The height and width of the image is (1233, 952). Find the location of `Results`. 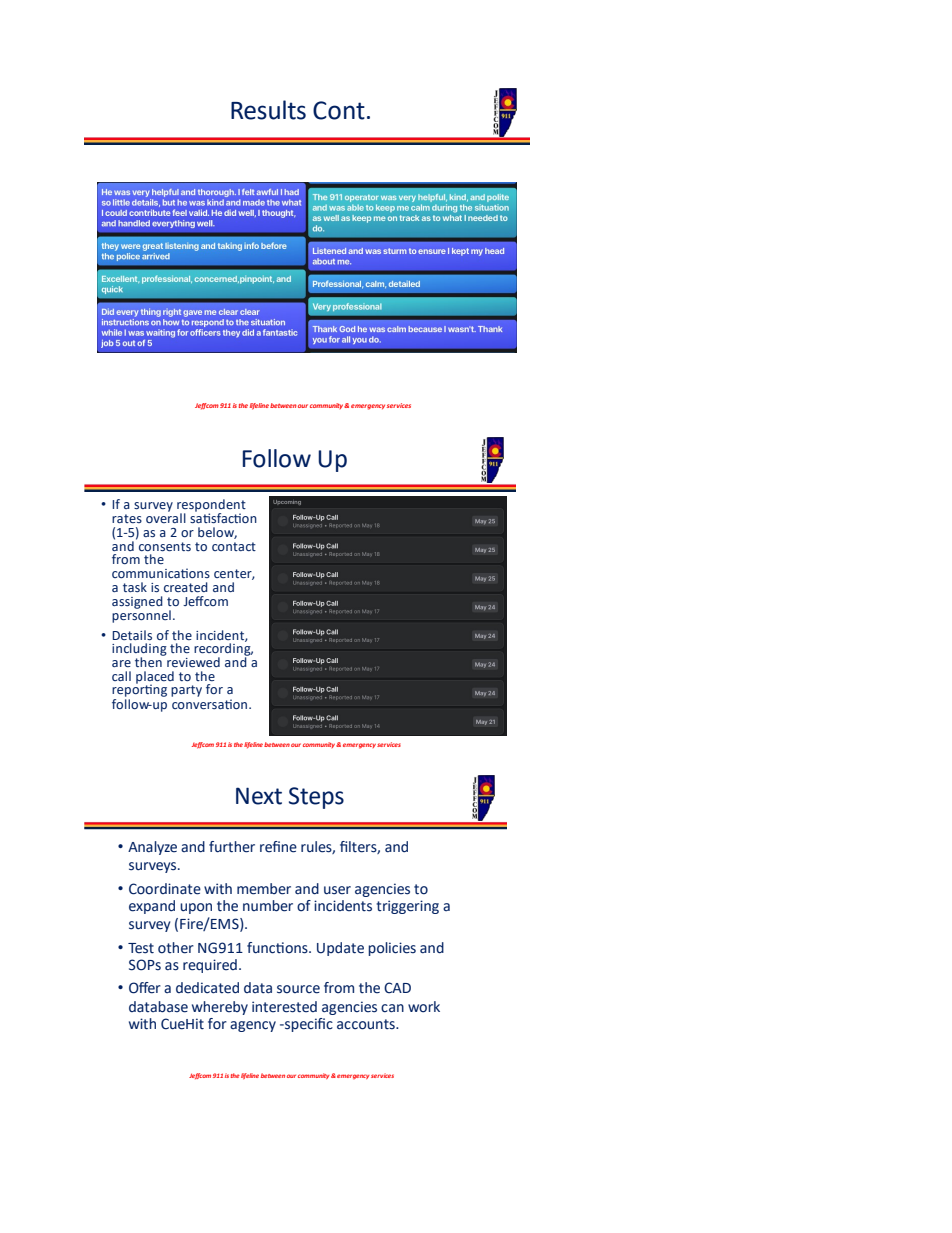

Results is located at coordinates (268, 110).
